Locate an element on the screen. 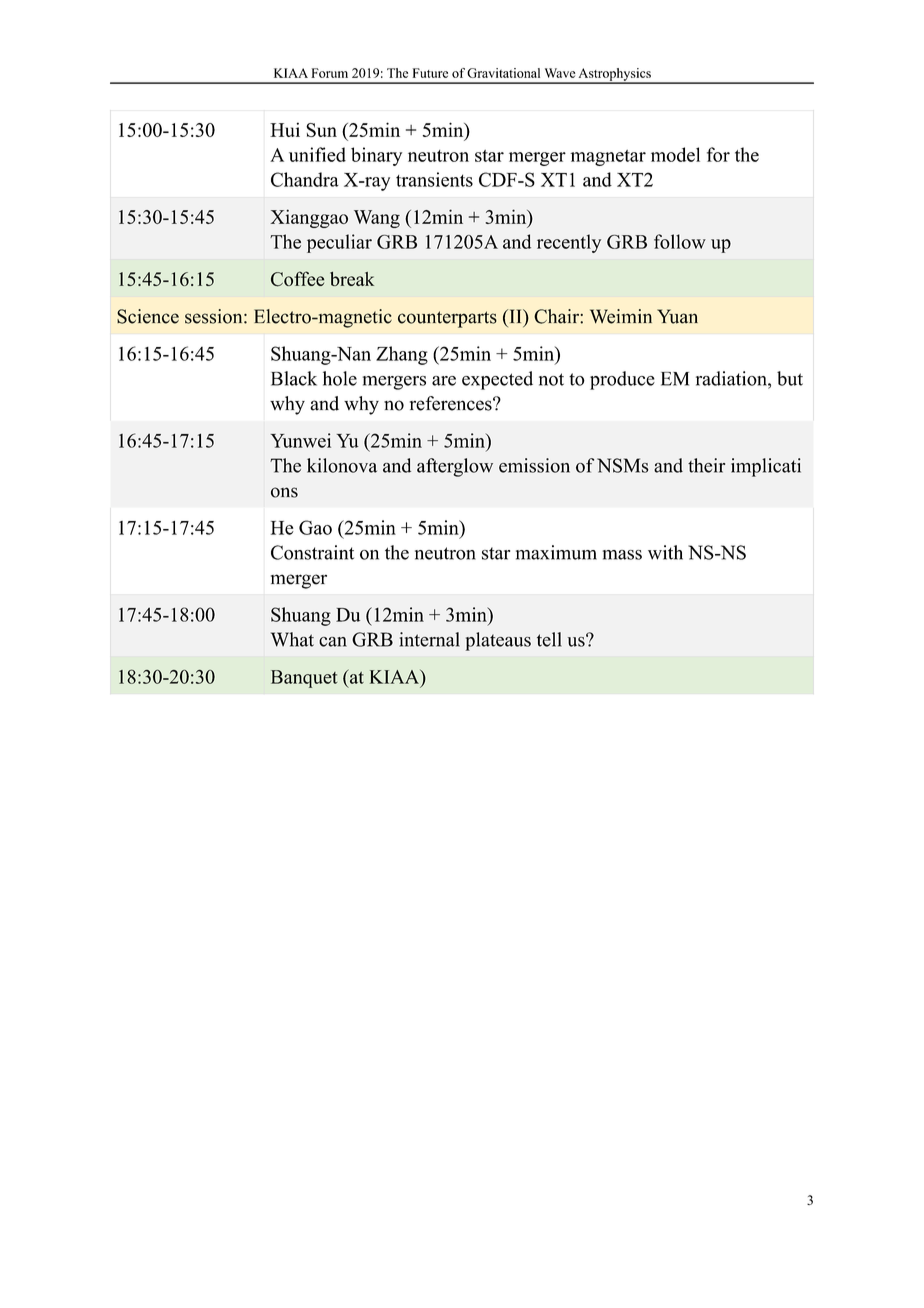 The image size is (924, 1308). Hui is located at coordinates (285, 129).
